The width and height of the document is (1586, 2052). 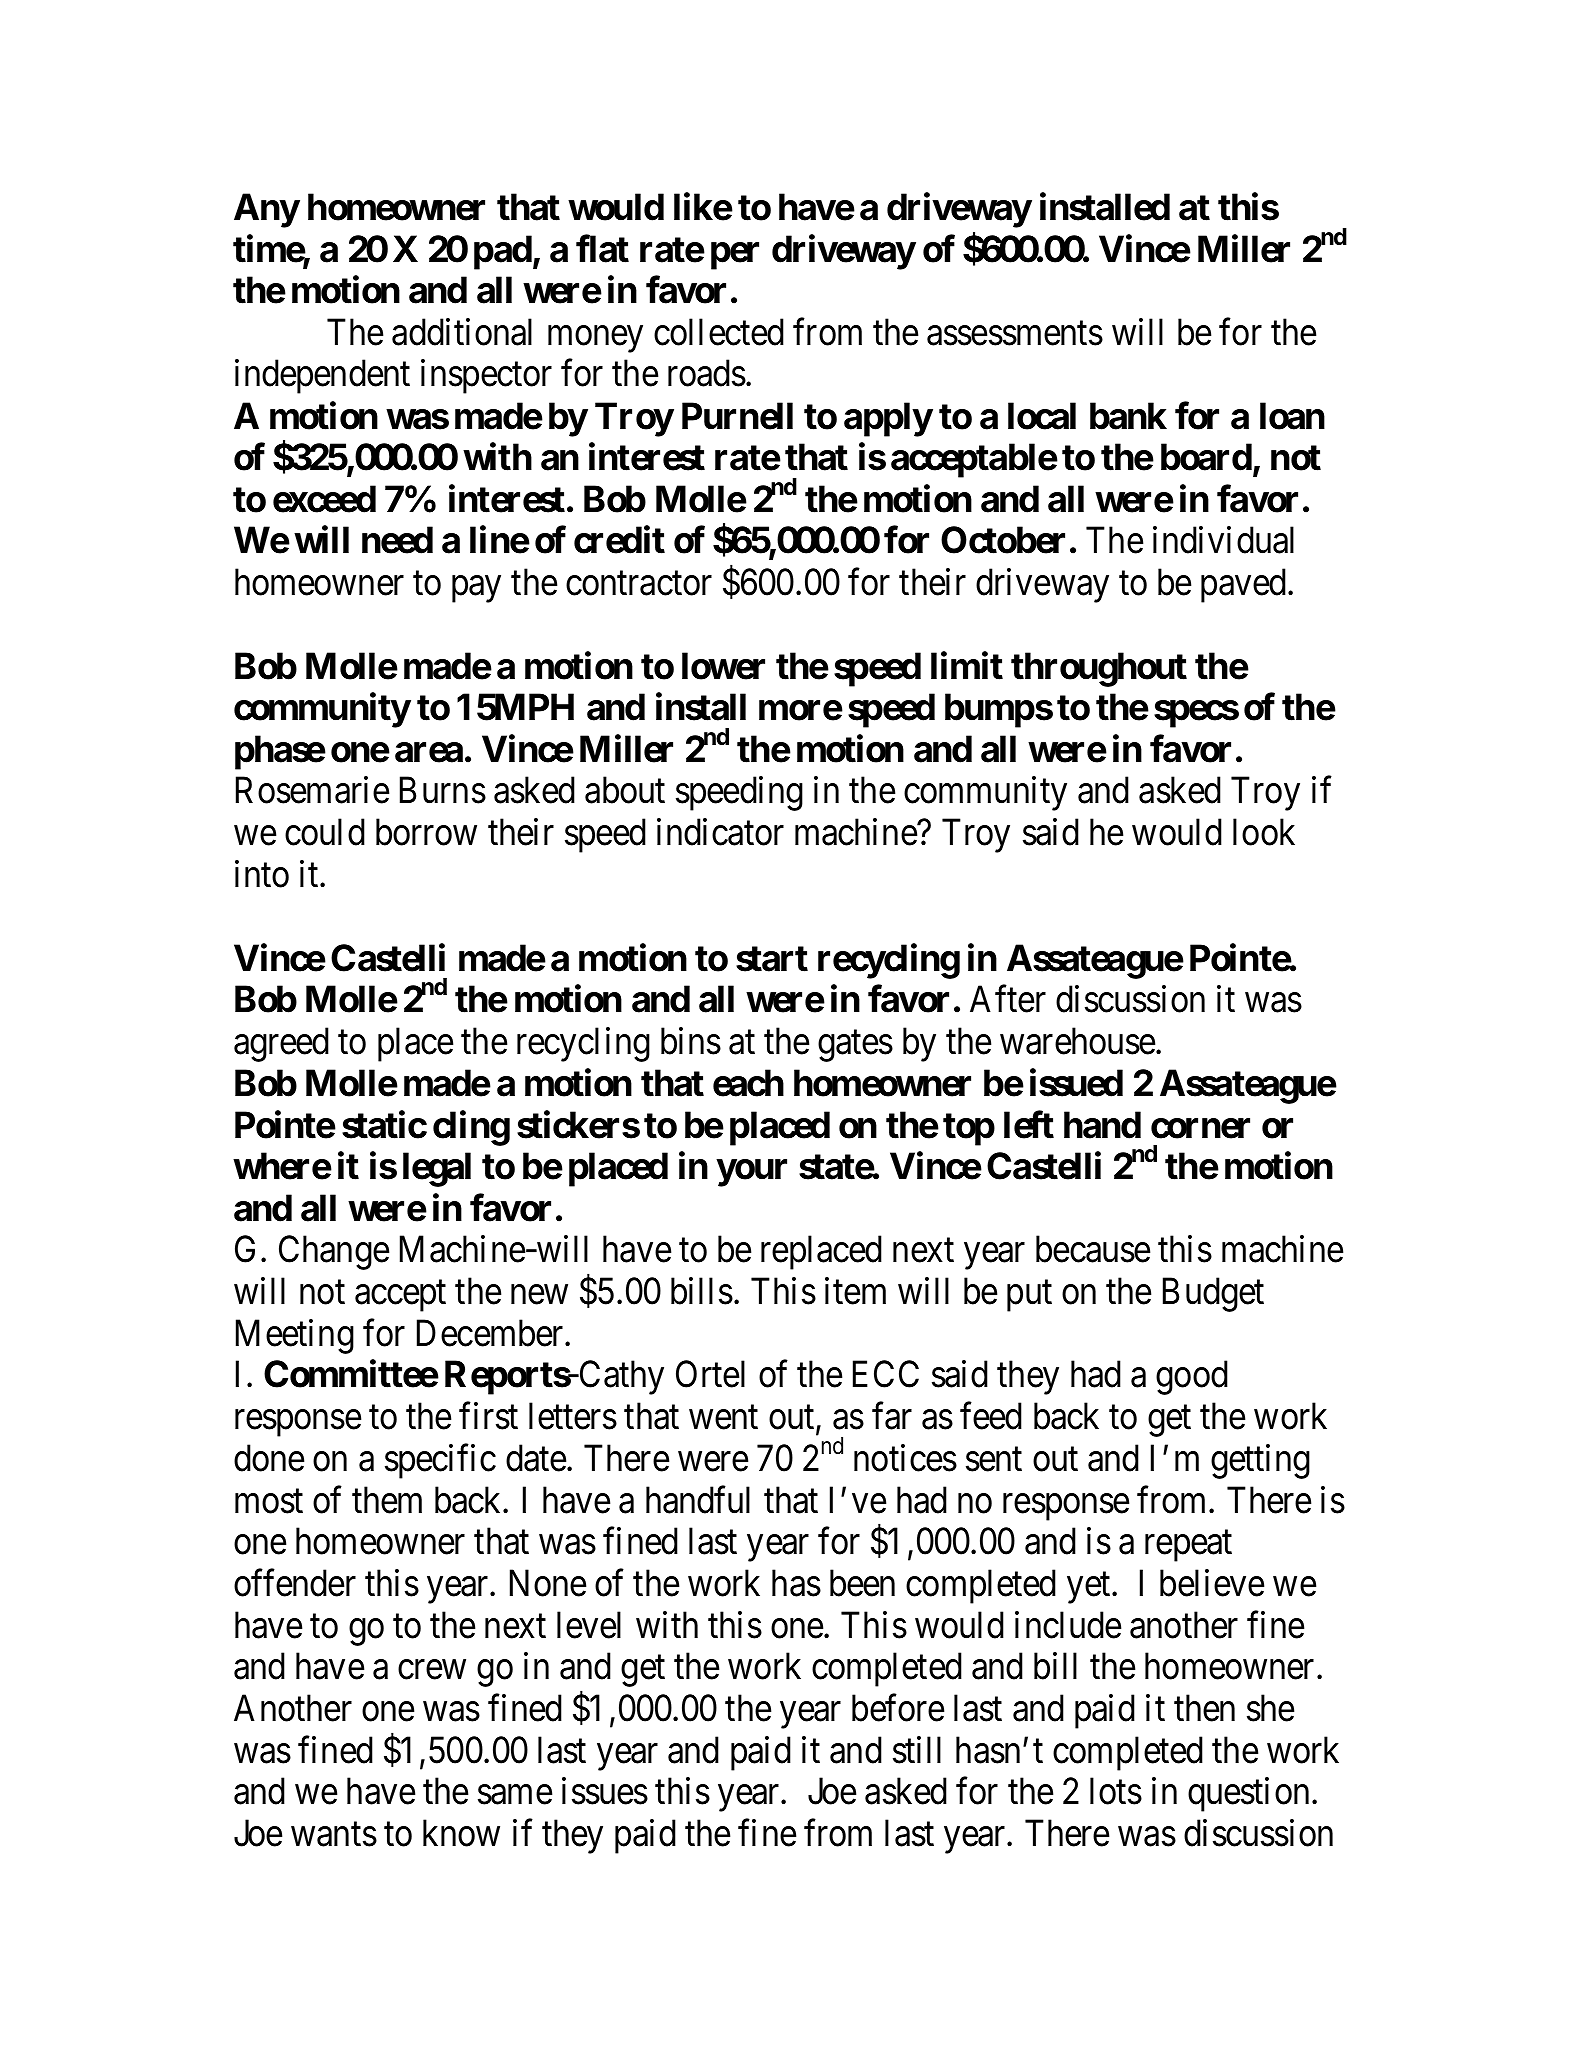 What do you see at coordinates (334, 1253) in the document?
I see `Change` at bounding box center [334, 1253].
